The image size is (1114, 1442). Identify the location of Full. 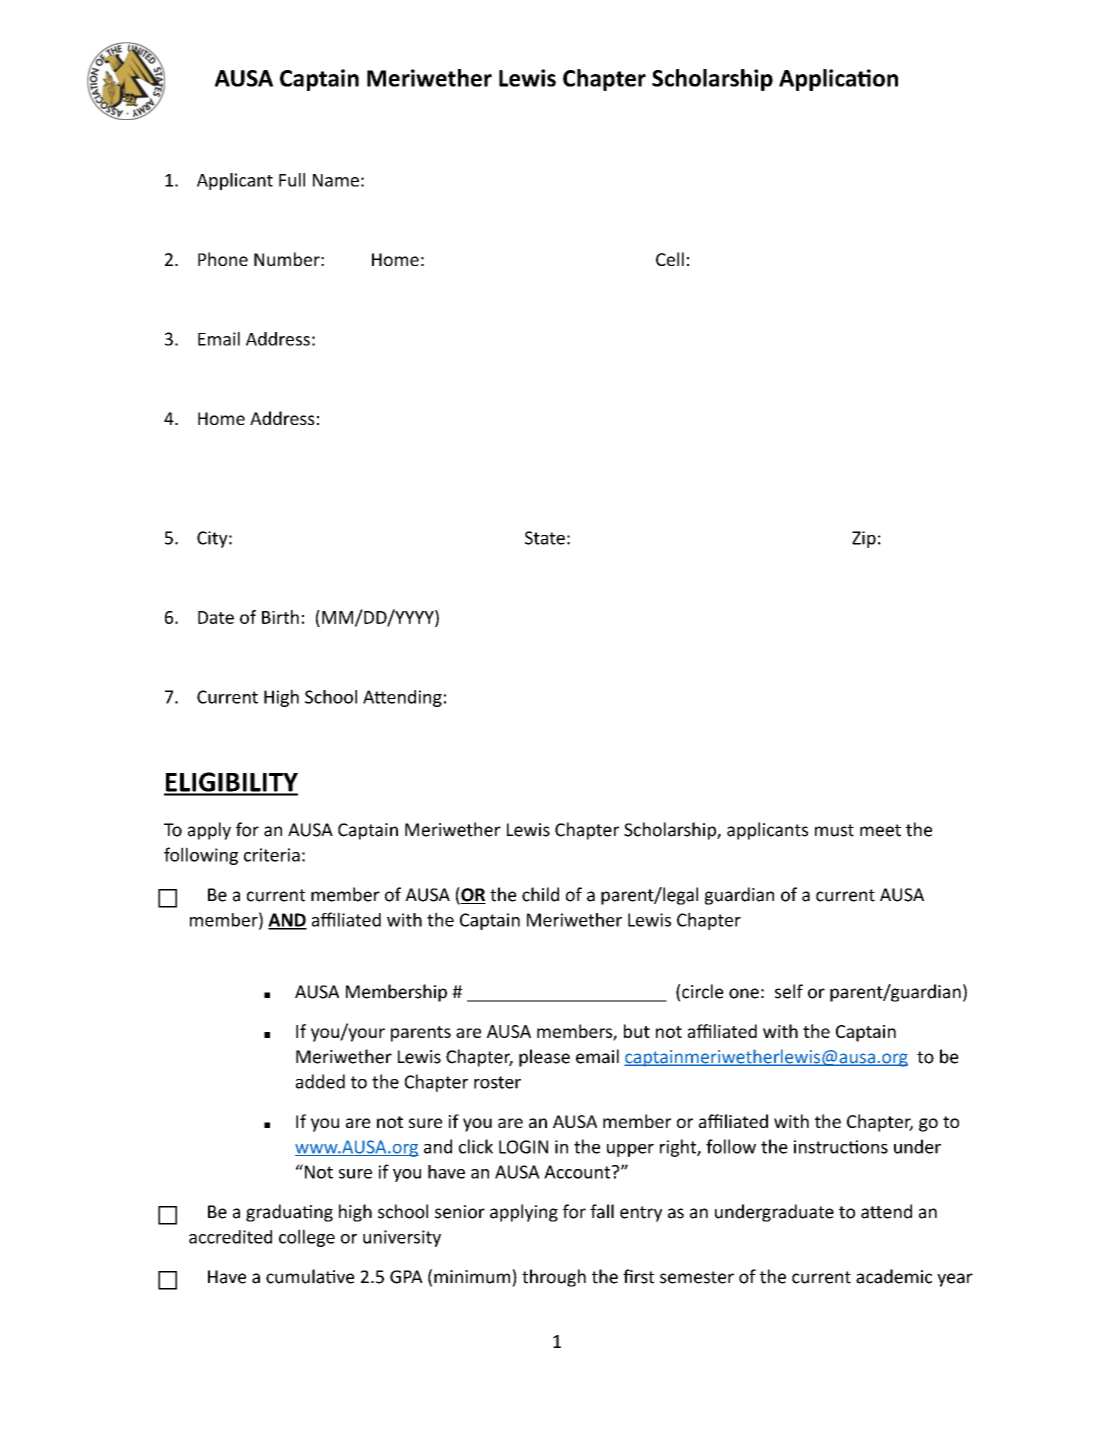
(292, 180).
